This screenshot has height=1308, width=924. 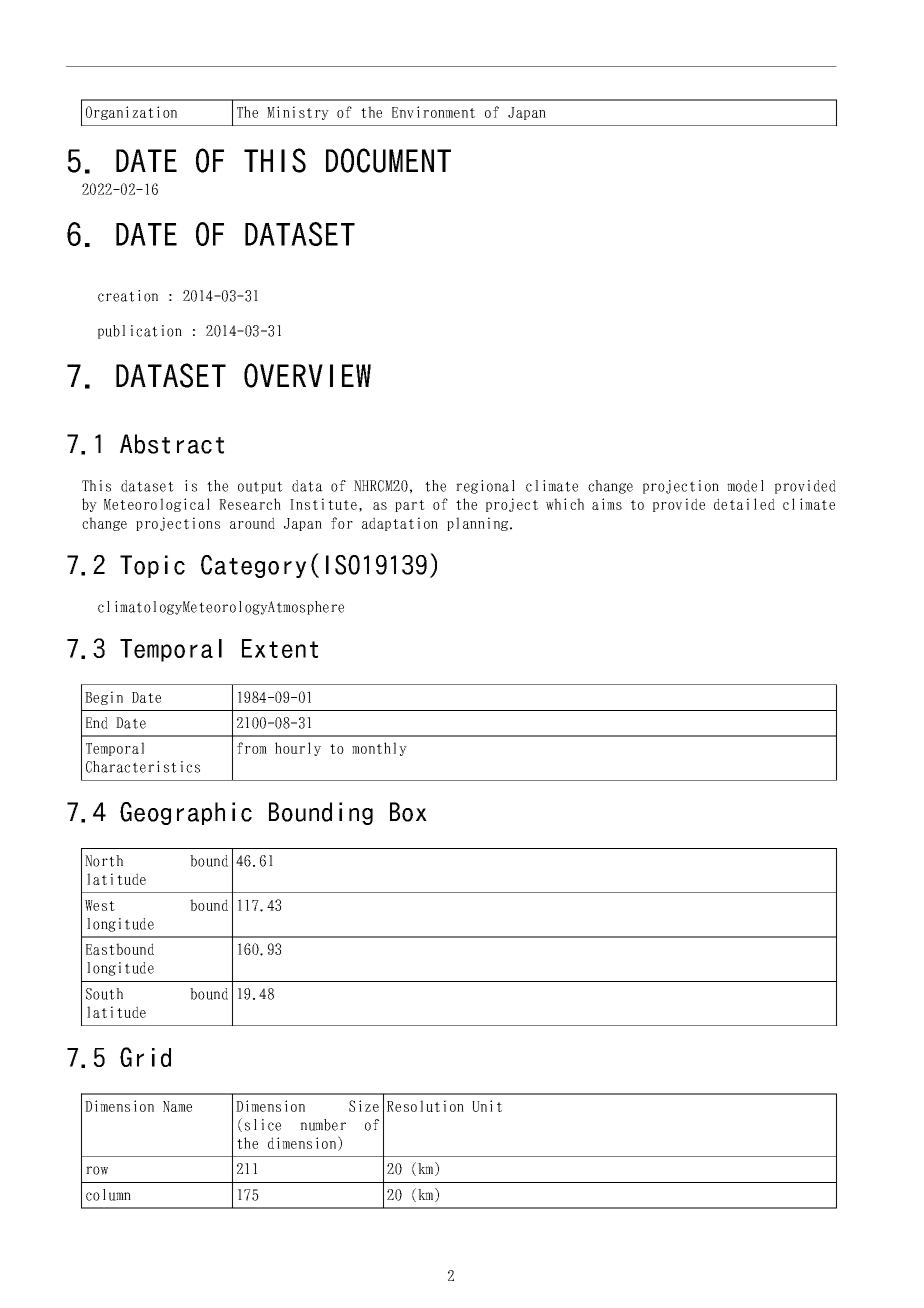 What do you see at coordinates (104, 698) in the screenshot?
I see `Begin` at bounding box center [104, 698].
